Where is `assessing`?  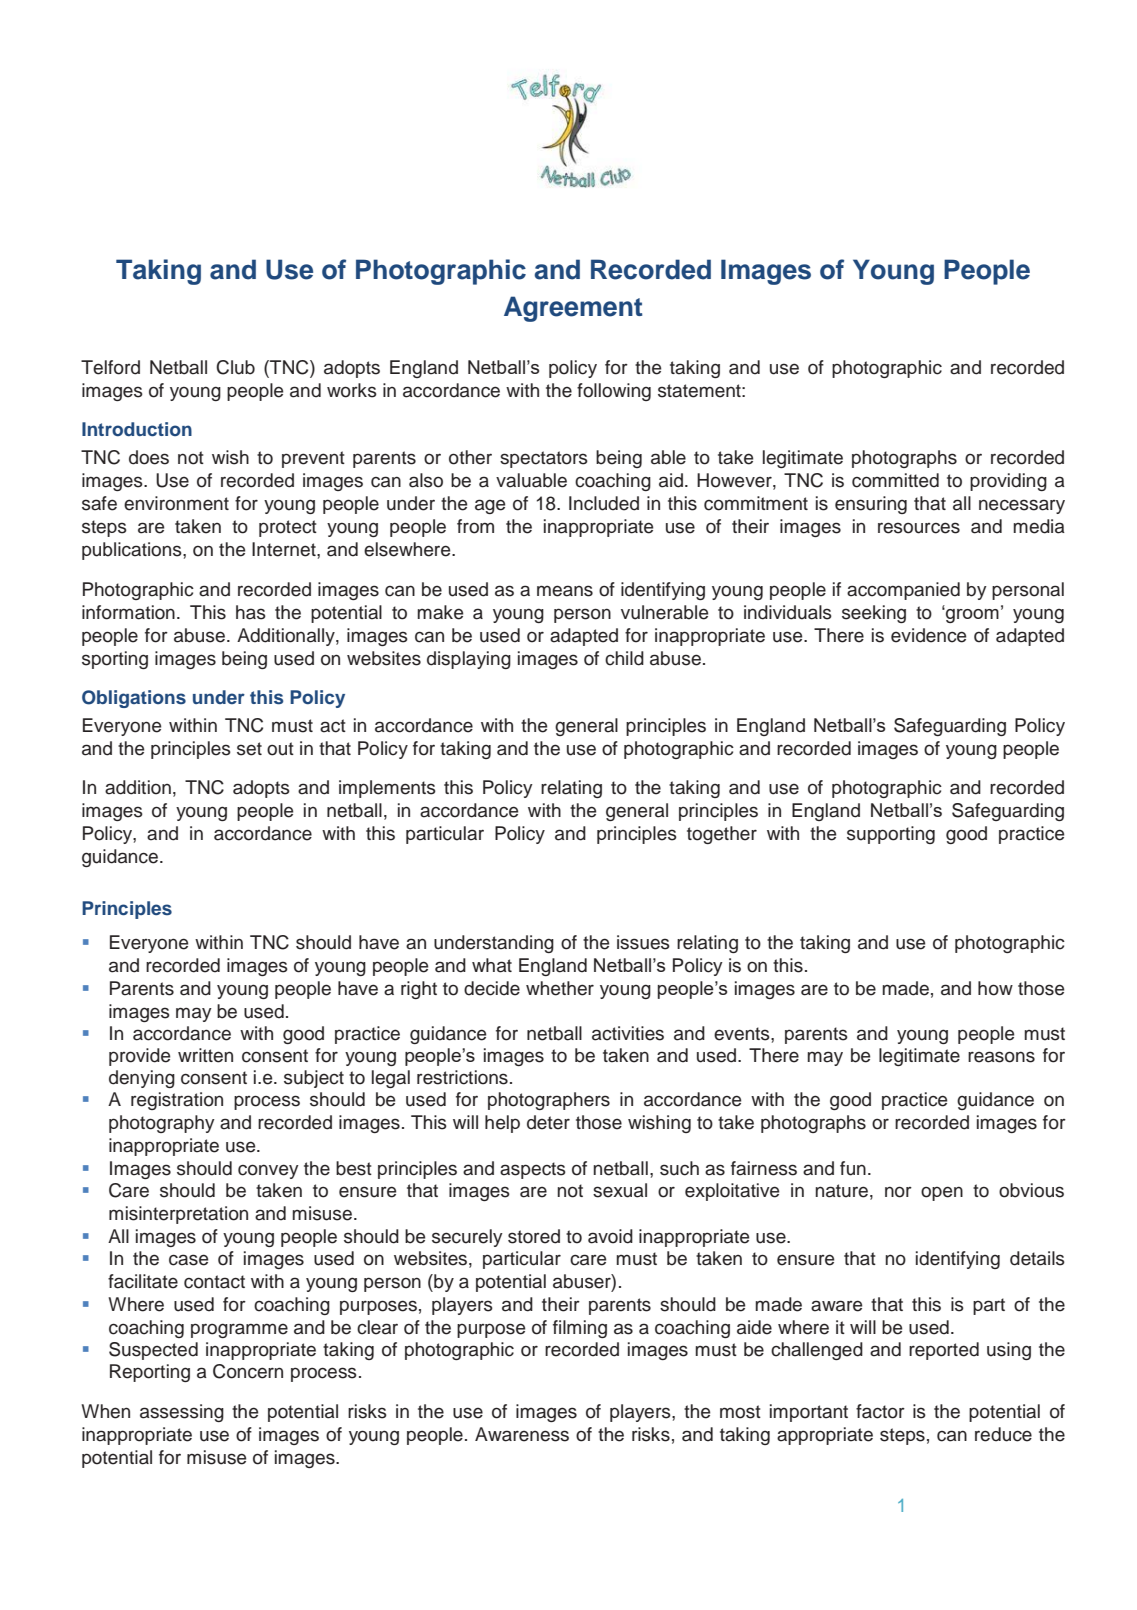 assessing is located at coordinates (182, 1413).
